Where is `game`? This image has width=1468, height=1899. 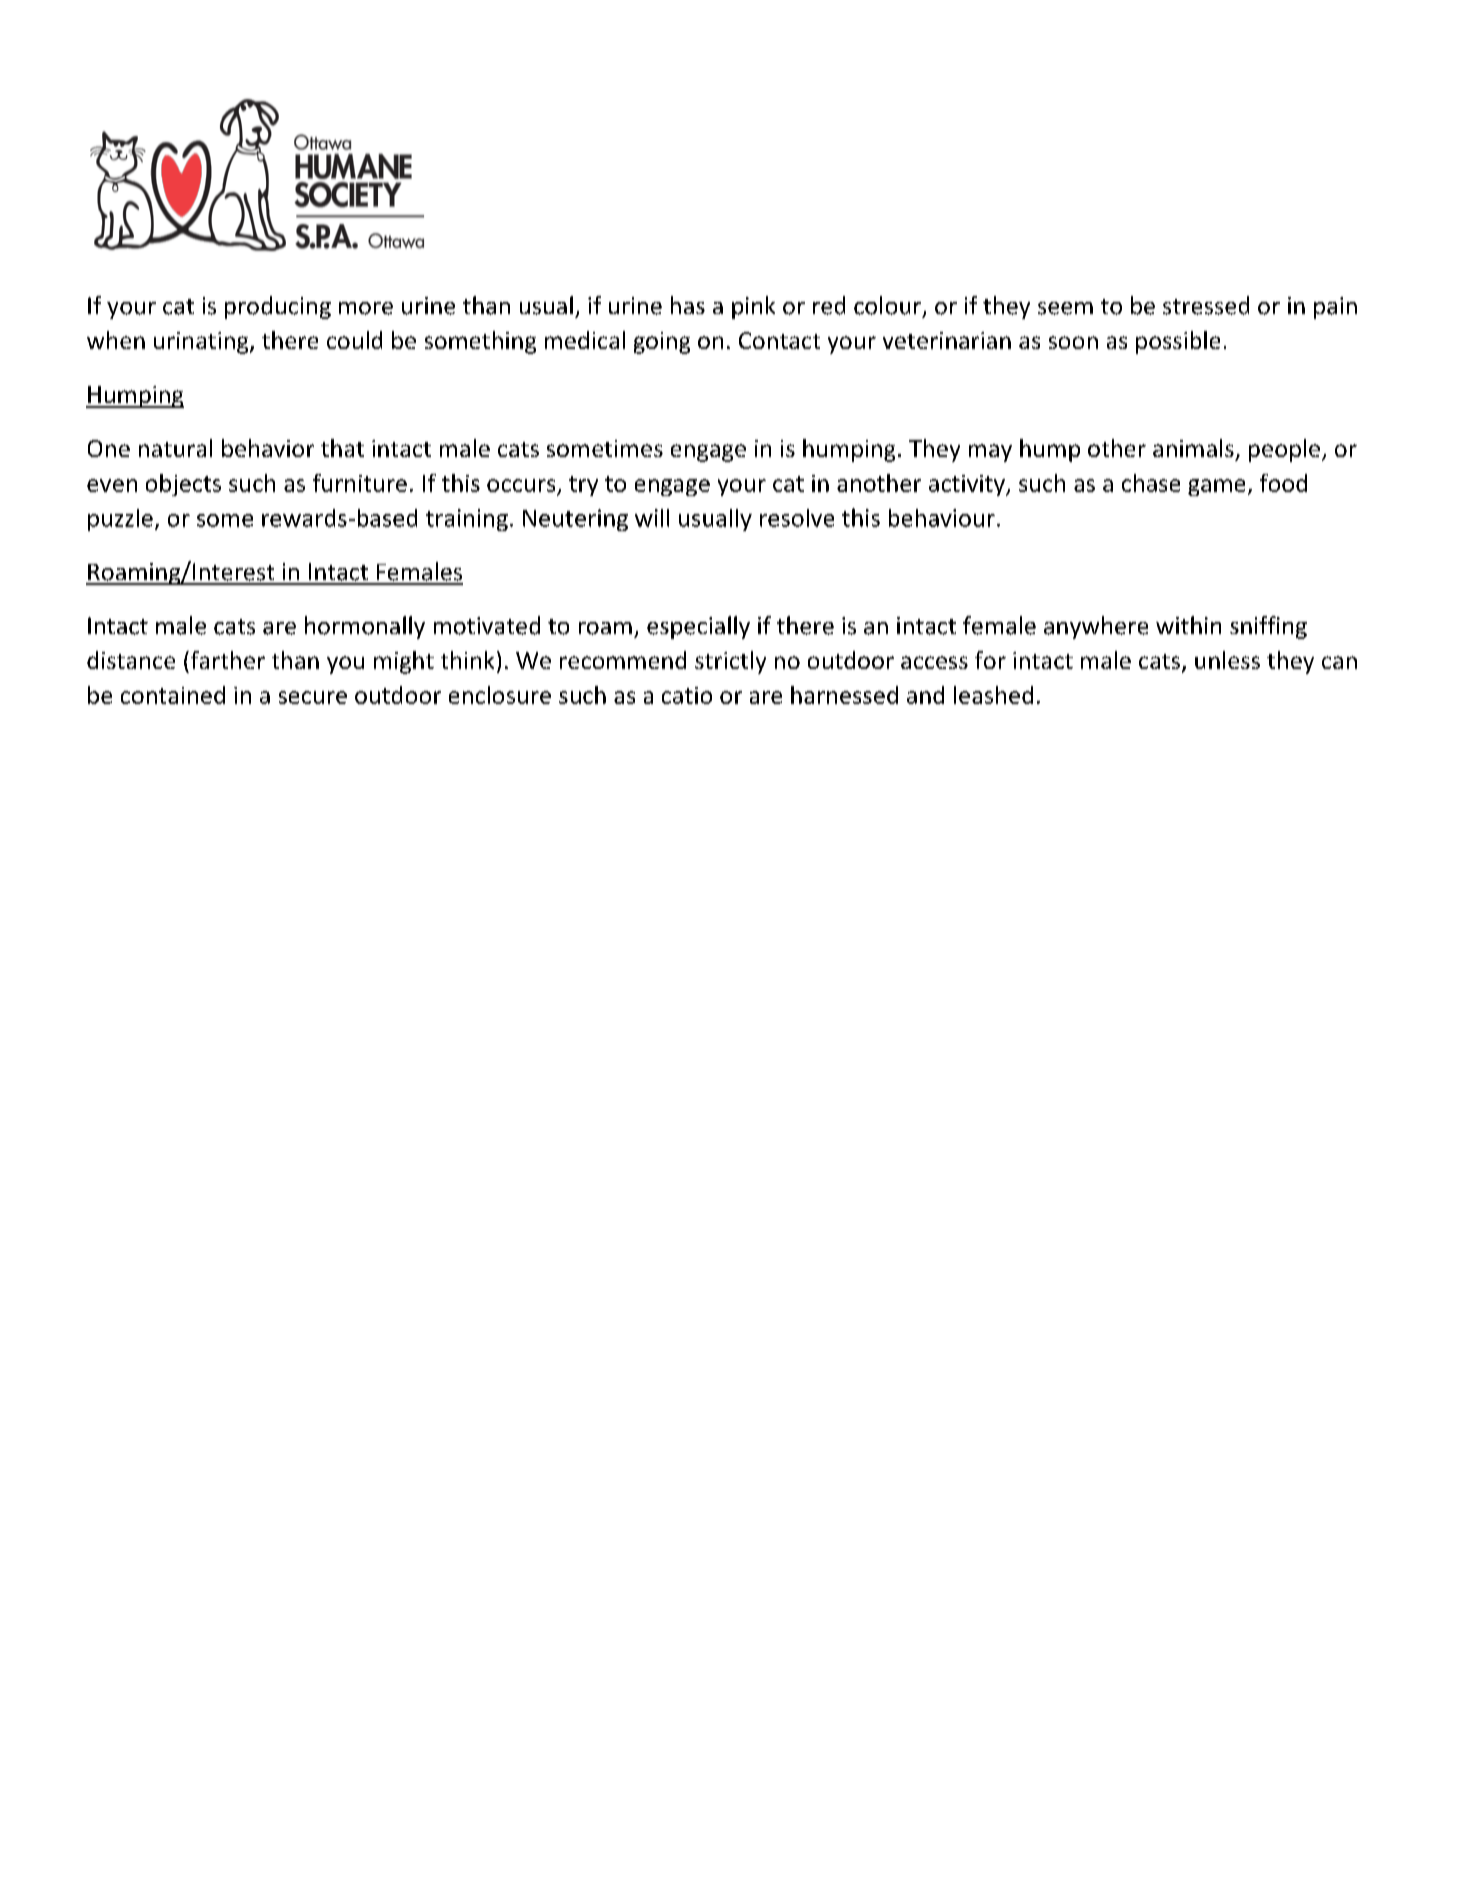 game is located at coordinates (1216, 487).
